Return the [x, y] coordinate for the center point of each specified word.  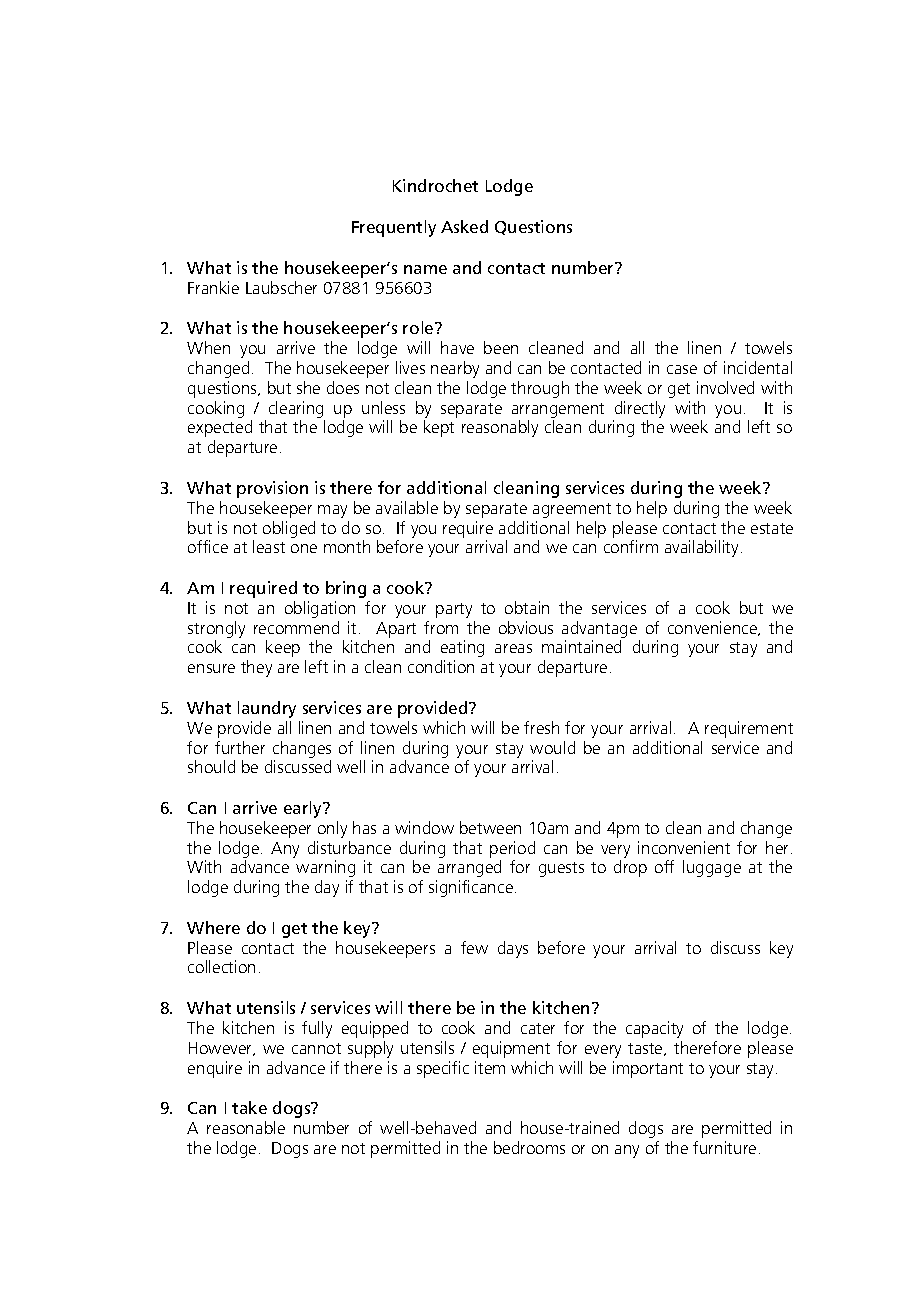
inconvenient [684, 847]
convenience [714, 628]
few [474, 947]
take [249, 1107]
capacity [654, 1029]
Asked [464, 226]
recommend [296, 627]
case [682, 369]
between [490, 827]
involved [725, 387]
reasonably [500, 428]
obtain [527, 607]
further [240, 747]
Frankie [213, 287]
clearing [296, 409]
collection [221, 966]
